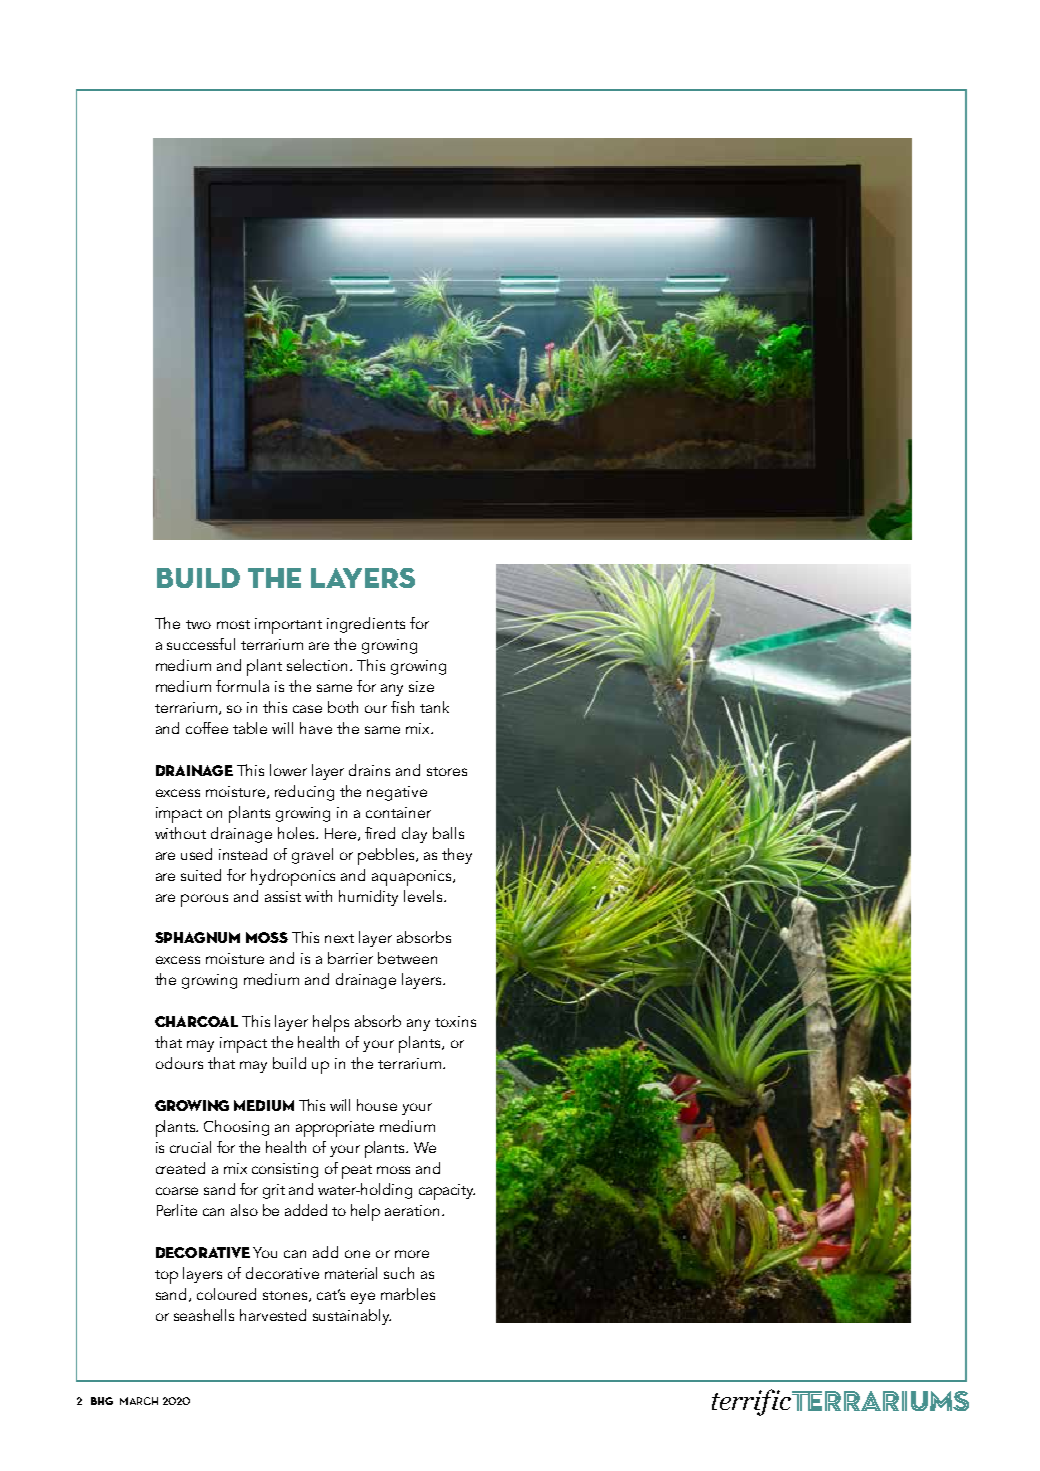 This page has height=1471, width=1040. Describe the element at coordinates (196, 854) in the page. I see `used` at that location.
